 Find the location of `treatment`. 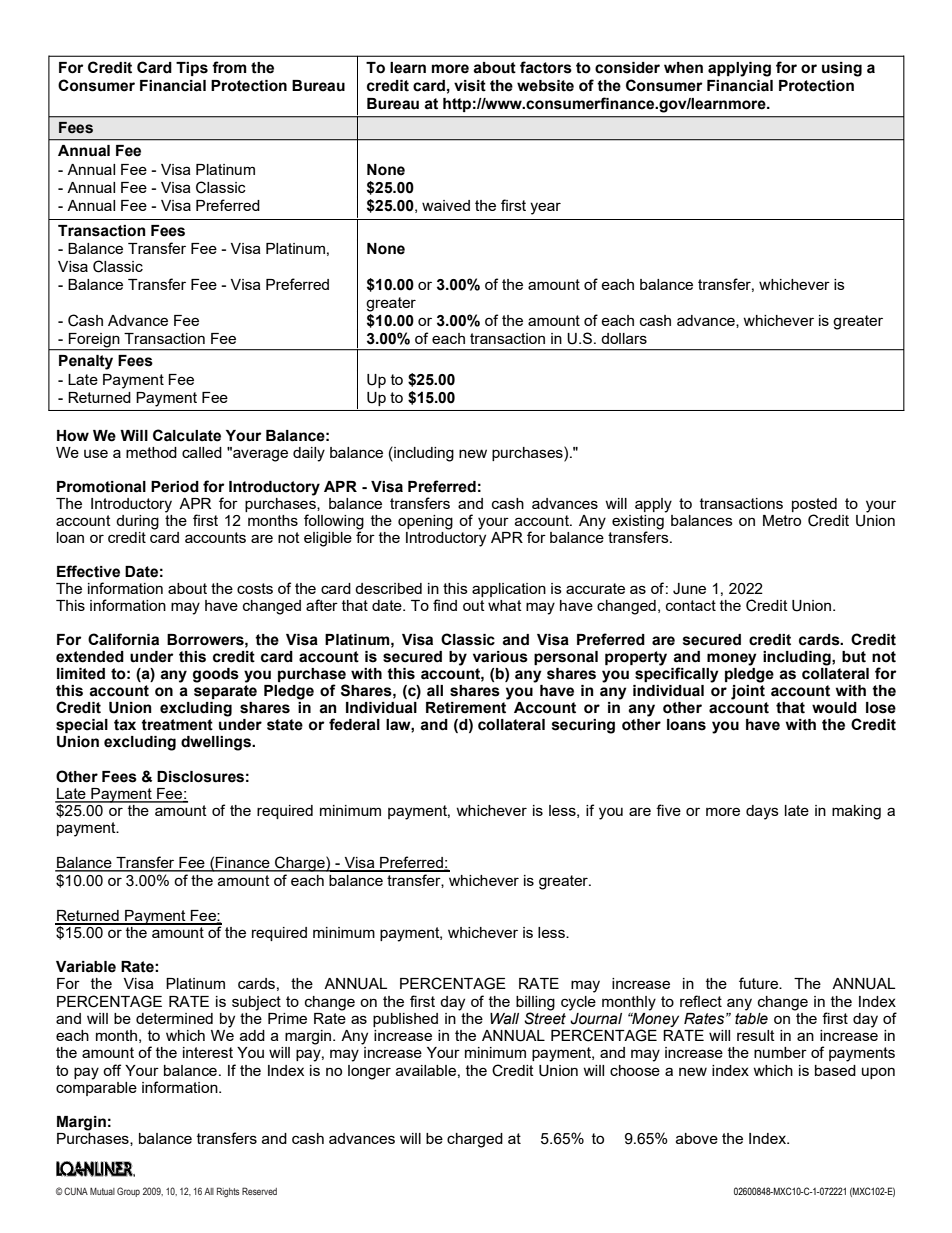

treatment is located at coordinates (177, 725).
